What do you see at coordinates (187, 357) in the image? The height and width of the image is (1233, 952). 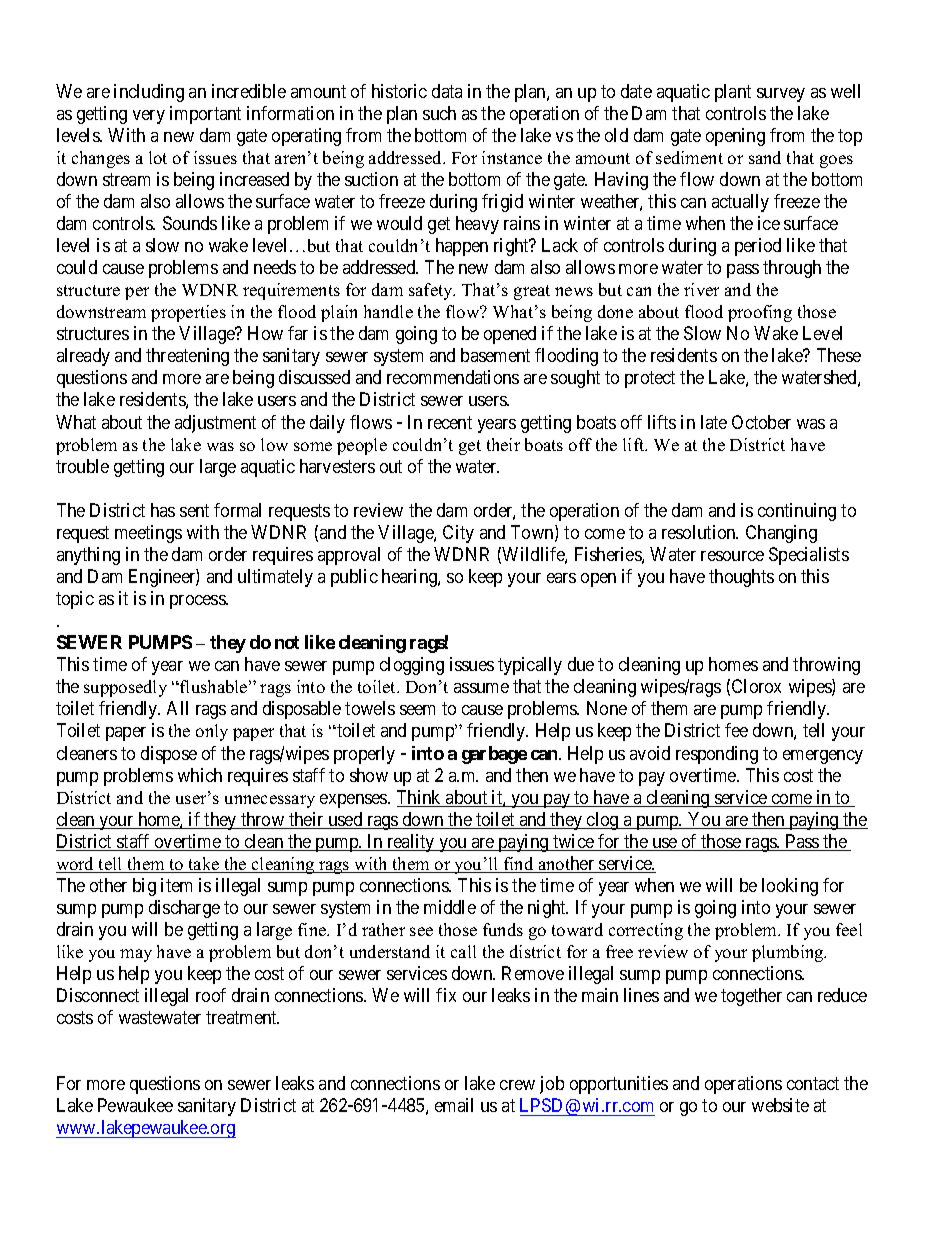 I see `threatening` at bounding box center [187, 357].
